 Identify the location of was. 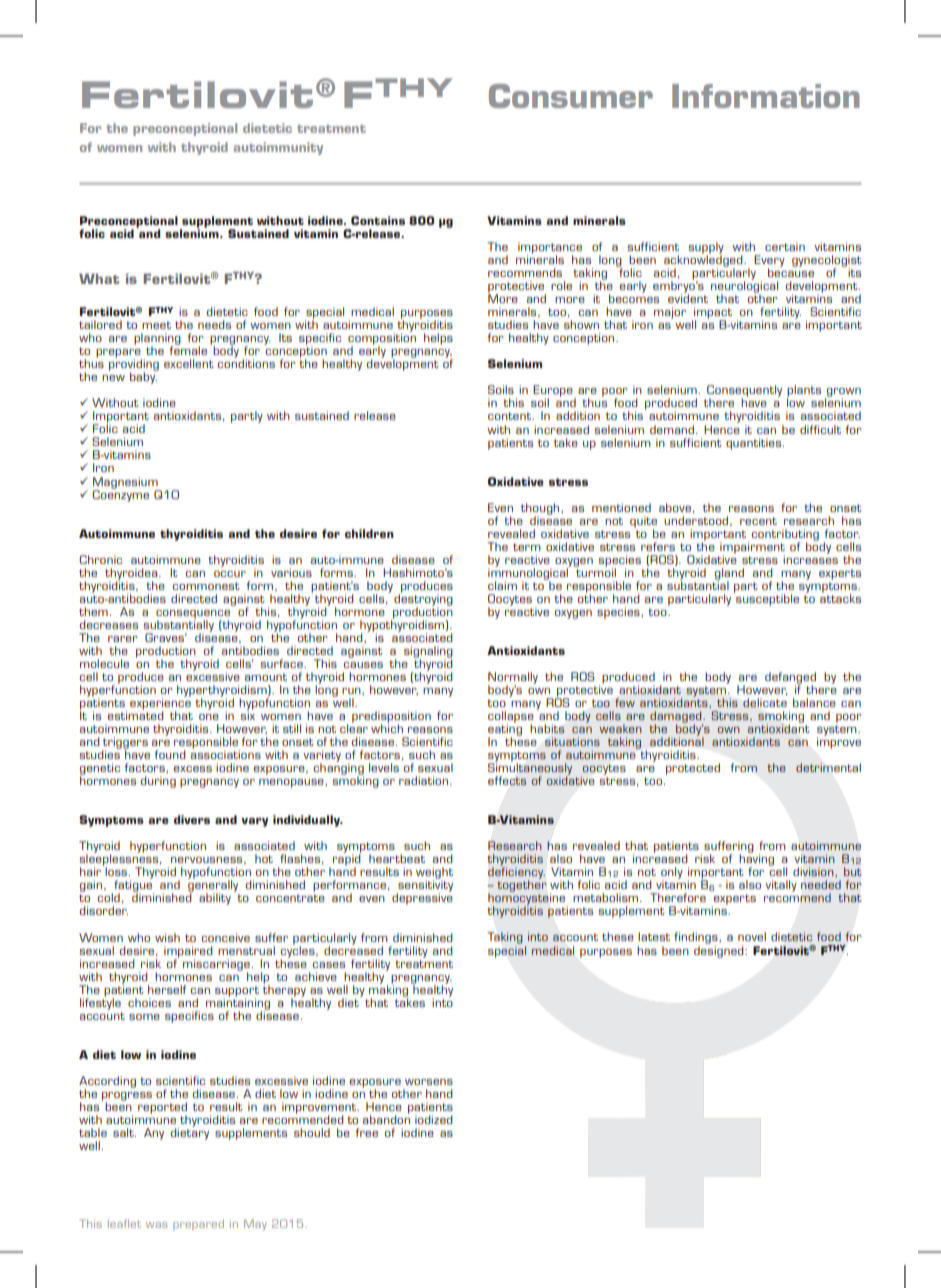
(156, 1225).
